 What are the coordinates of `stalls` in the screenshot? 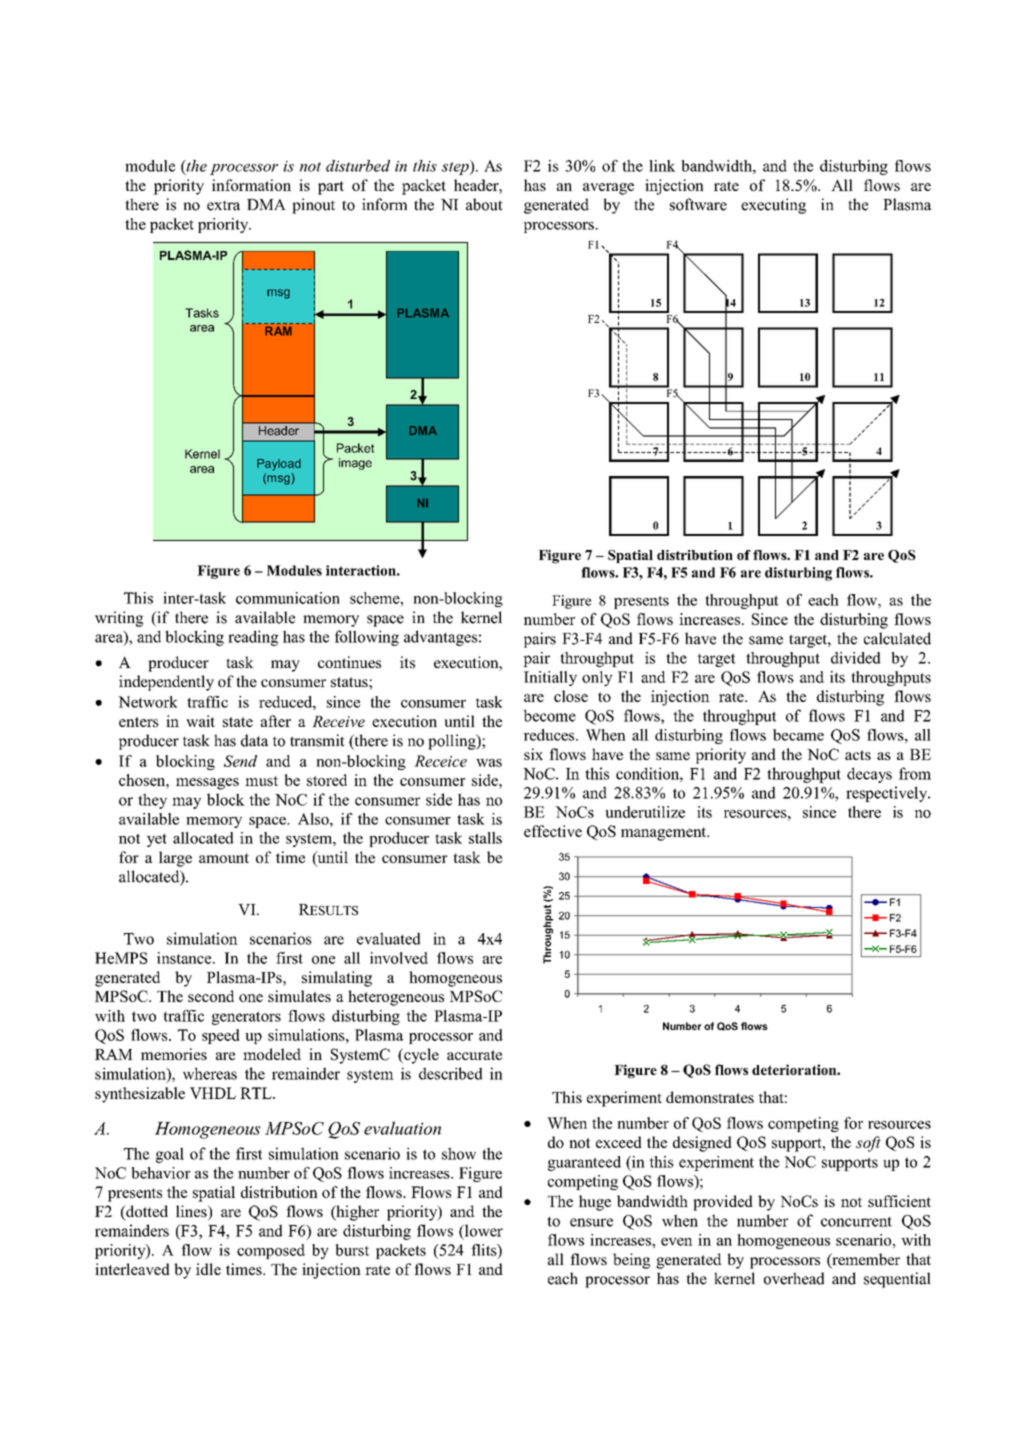 It's located at (485, 838).
